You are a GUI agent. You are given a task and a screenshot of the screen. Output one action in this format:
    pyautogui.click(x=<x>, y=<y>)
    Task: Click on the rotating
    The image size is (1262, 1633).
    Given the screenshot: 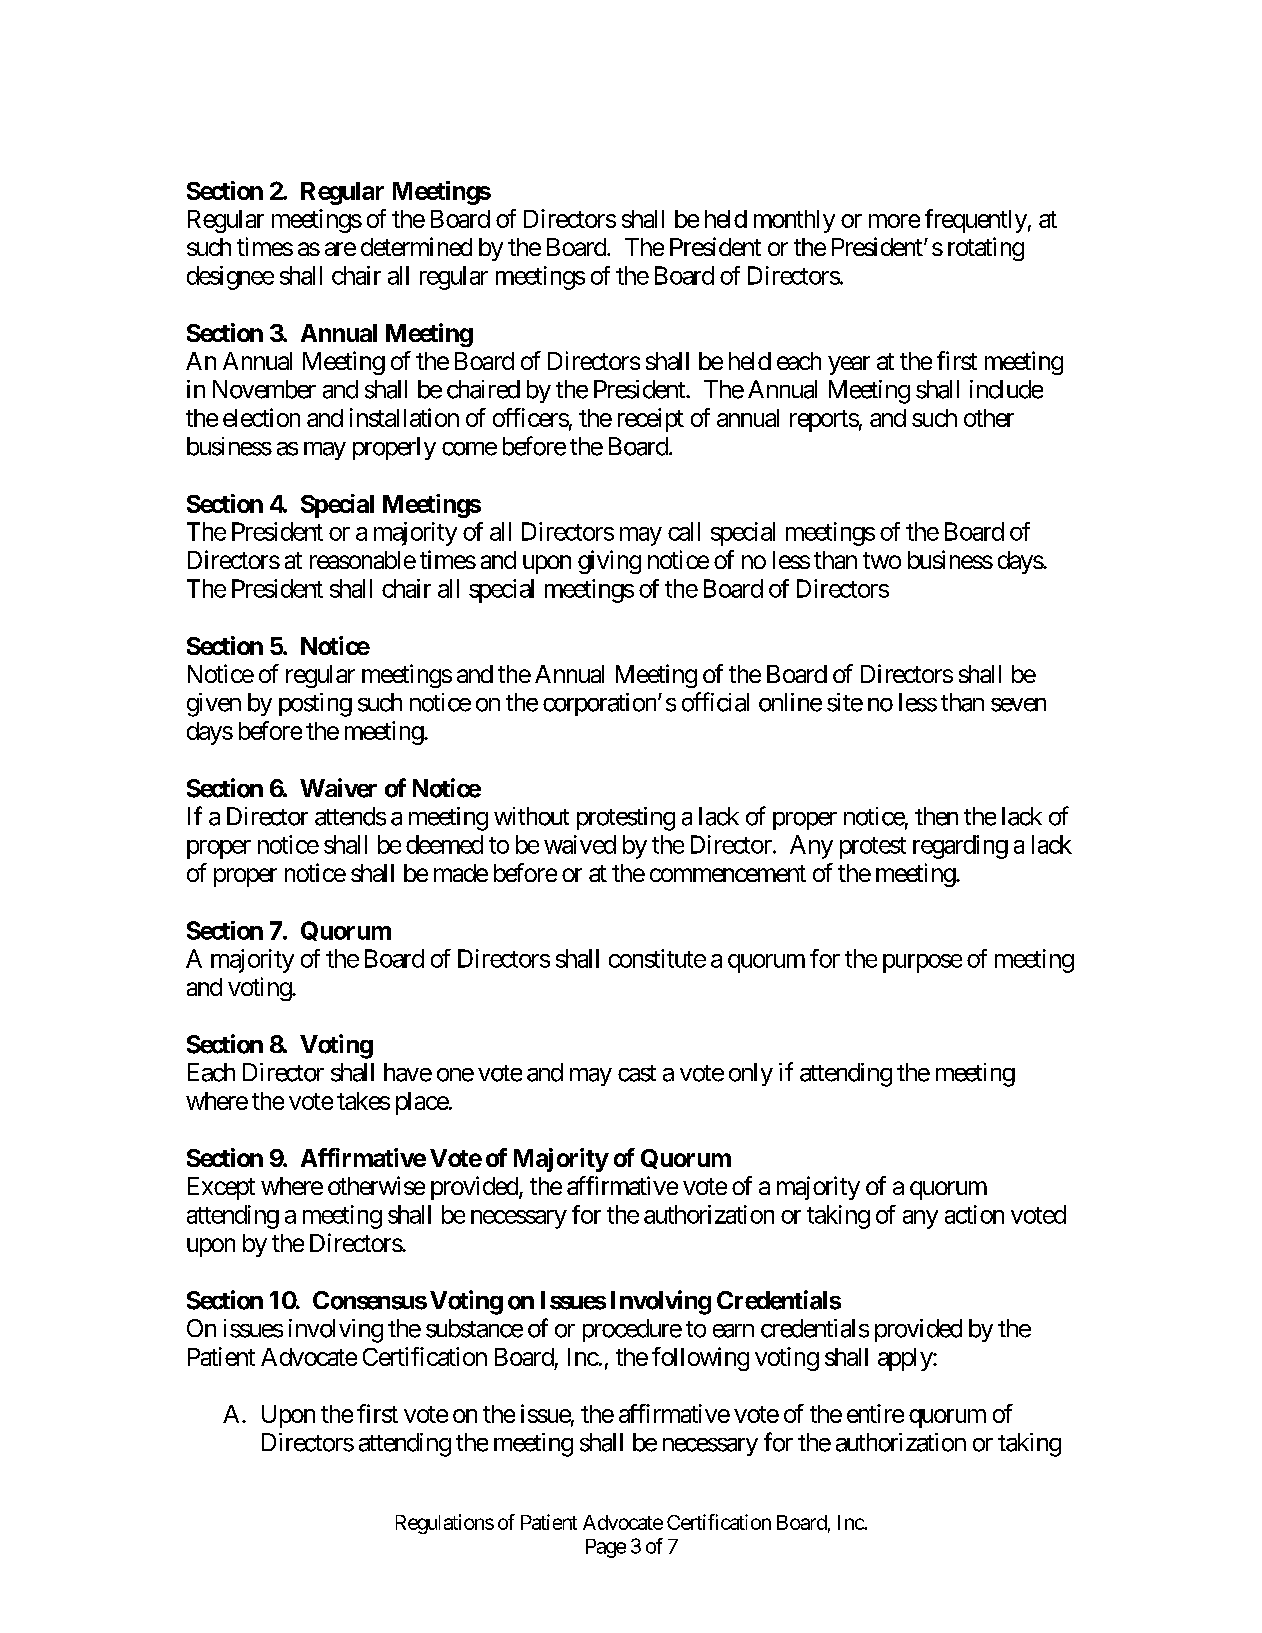 What is the action you would take?
    pyautogui.click(x=986, y=249)
